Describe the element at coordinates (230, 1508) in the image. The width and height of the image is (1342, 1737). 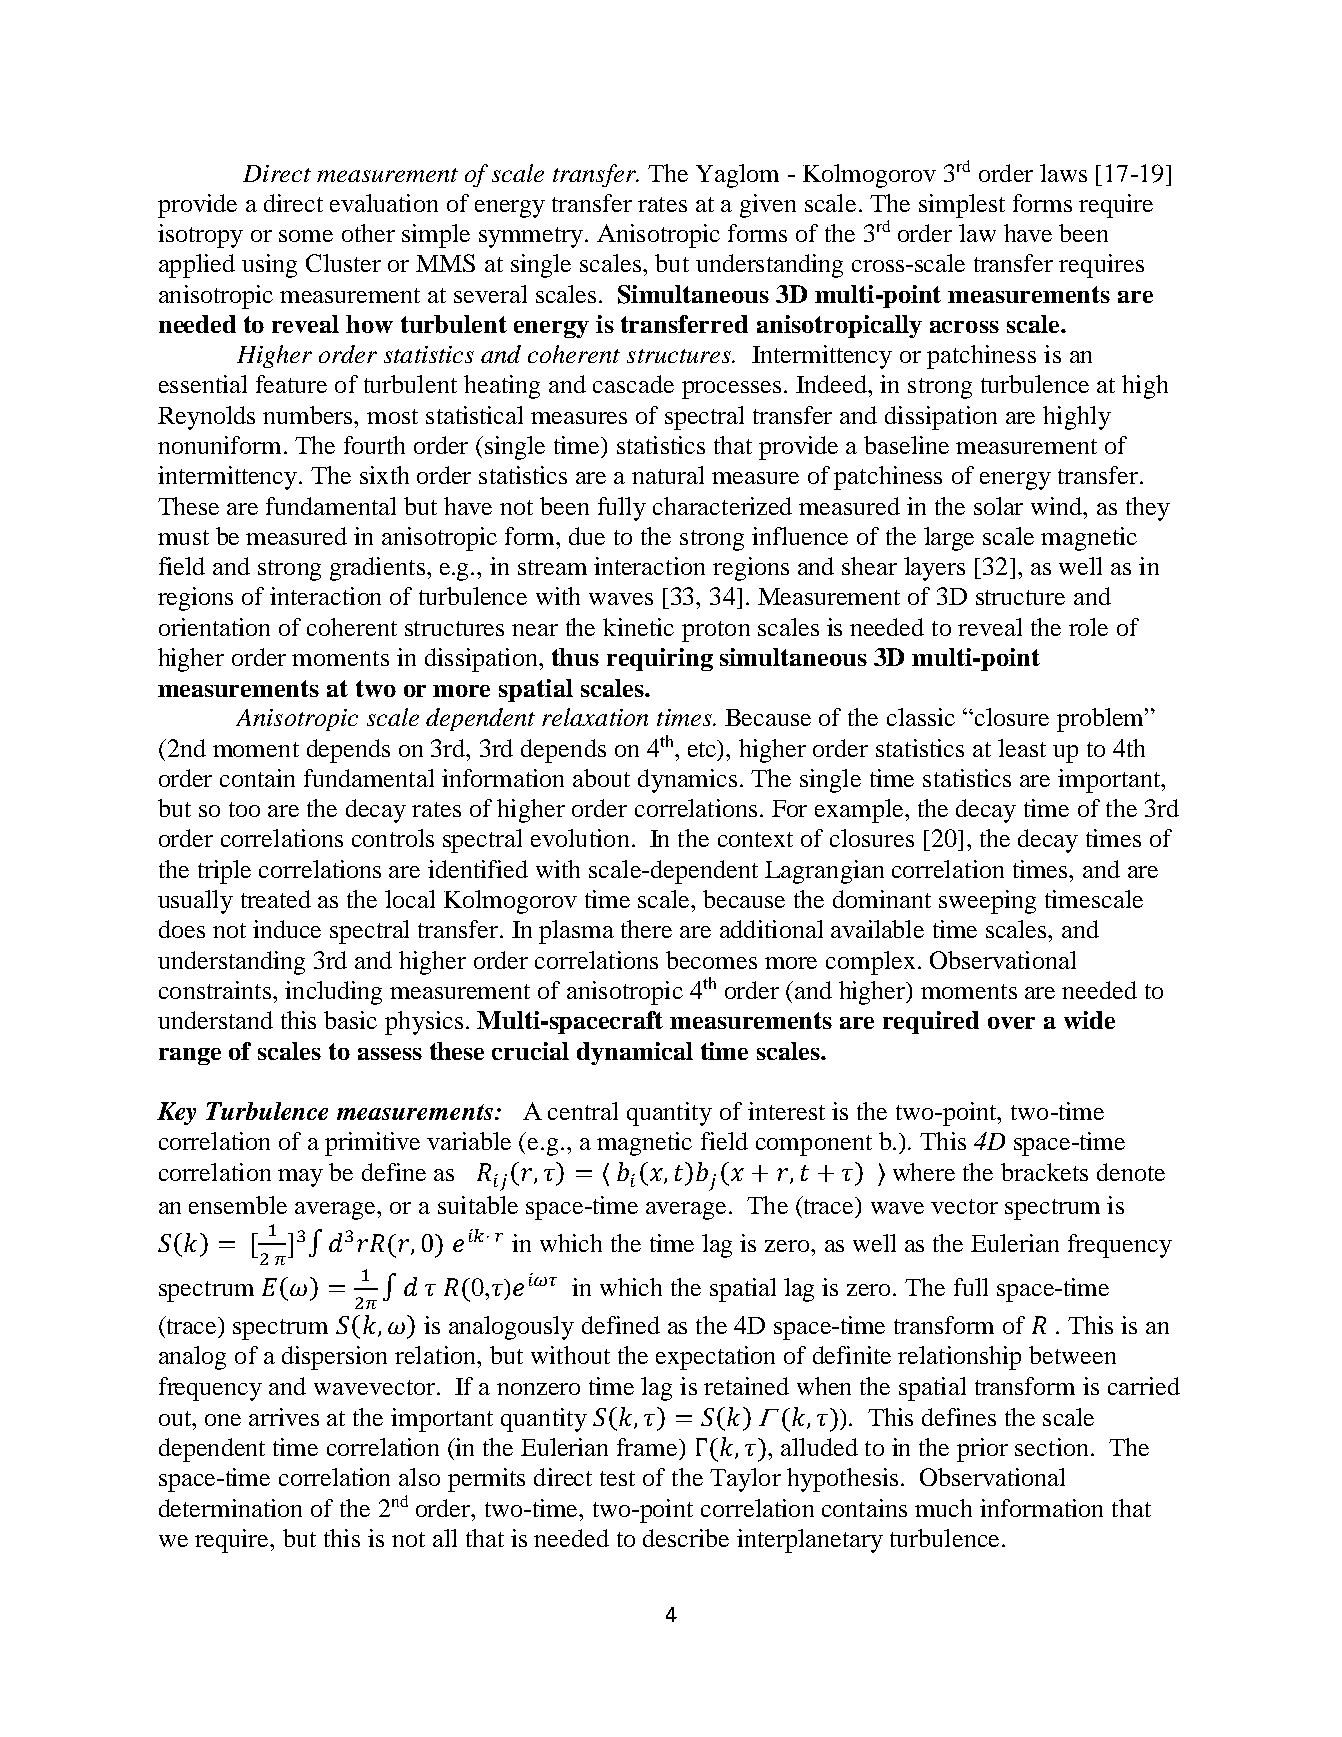
I see `determination` at that location.
